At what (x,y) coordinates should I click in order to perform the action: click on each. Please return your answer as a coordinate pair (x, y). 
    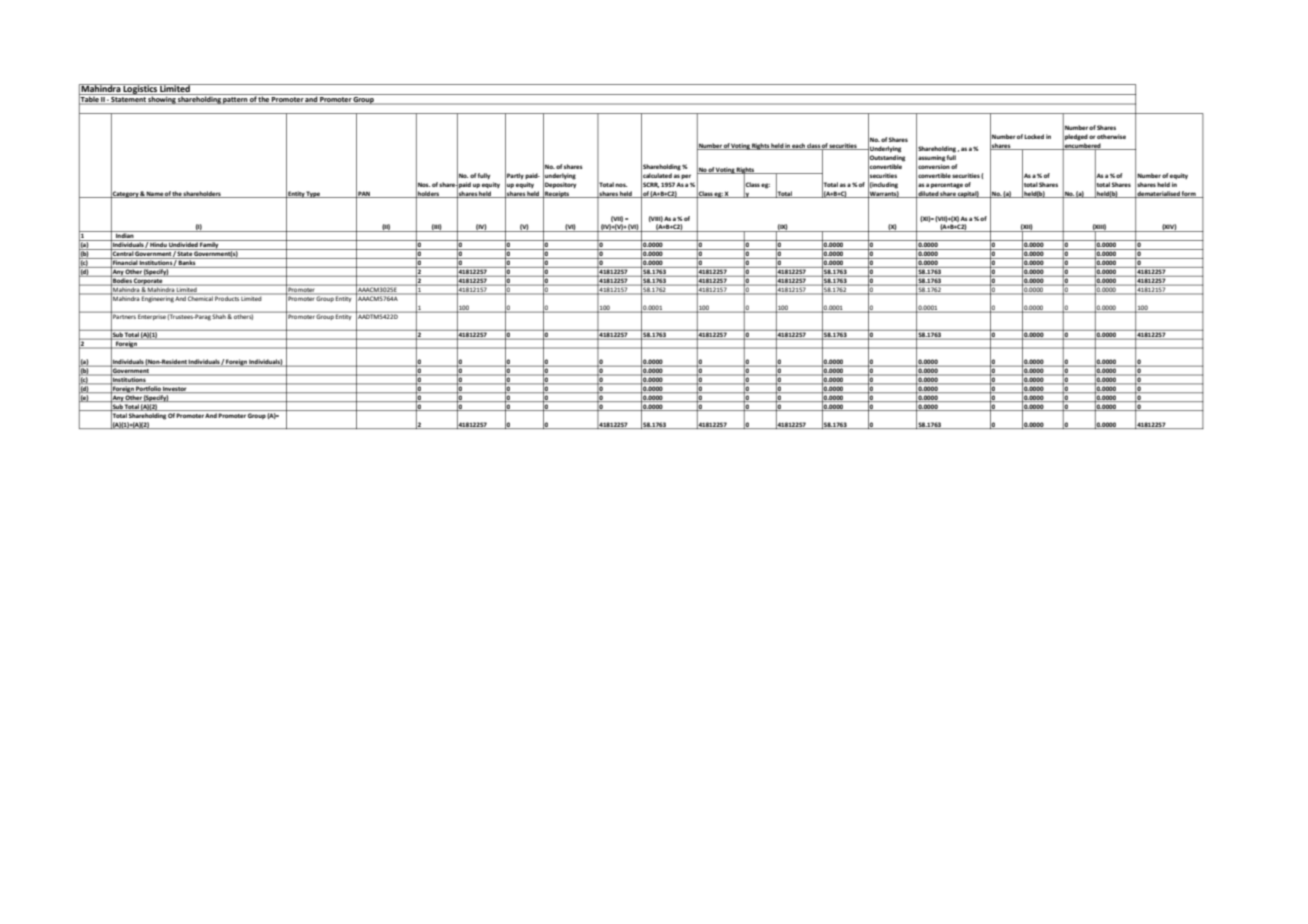
    Looking at the image, I should click on (799, 146).
